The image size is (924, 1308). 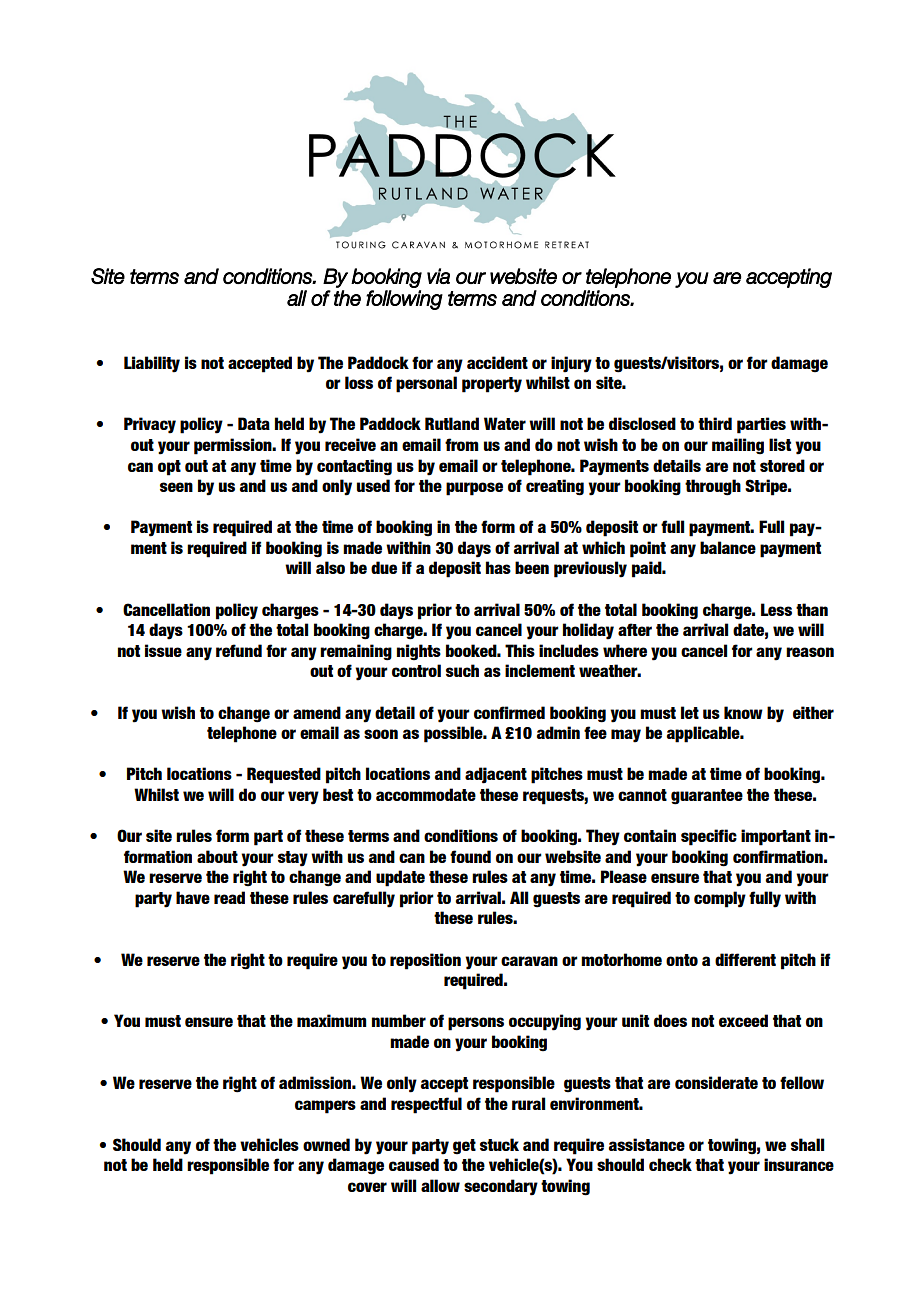 What do you see at coordinates (326, 1144) in the screenshot?
I see `owned` at bounding box center [326, 1144].
